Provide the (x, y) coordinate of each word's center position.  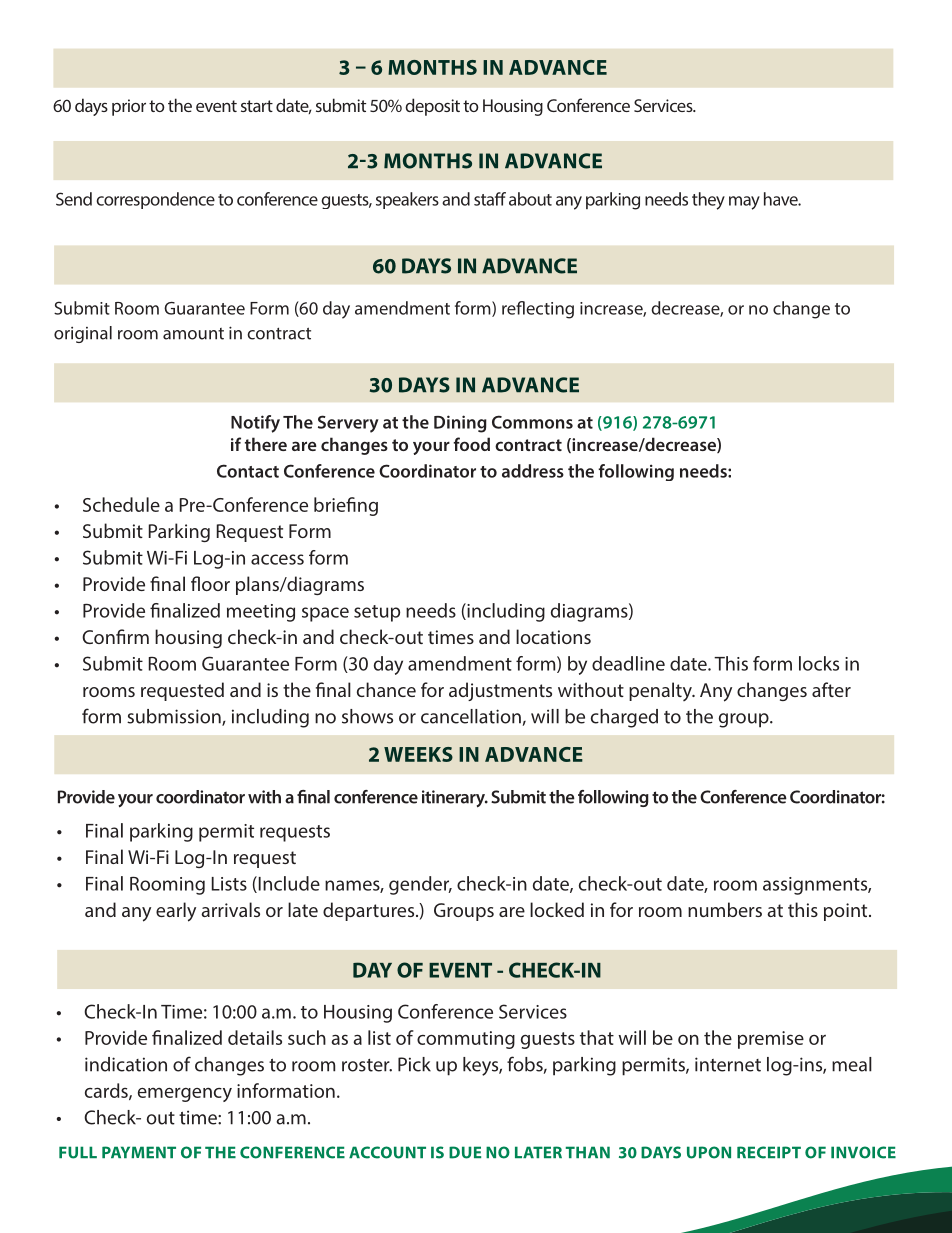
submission (175, 717)
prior (129, 107)
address (533, 471)
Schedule (121, 504)
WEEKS (418, 754)
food (471, 444)
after (831, 689)
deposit (432, 107)
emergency (185, 1094)
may (744, 203)
